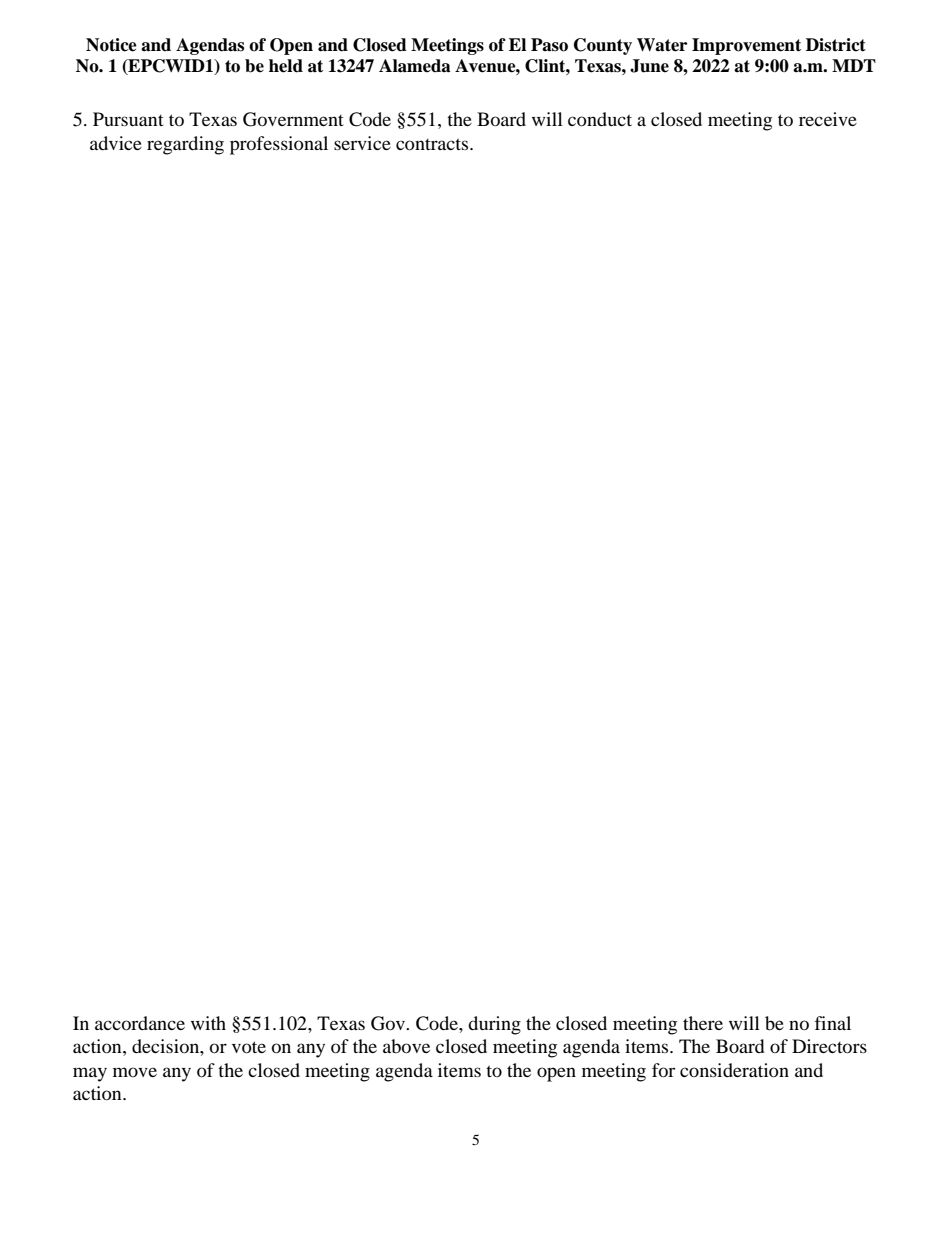 This image has height=1233, width=952. Describe the element at coordinates (746, 46) in the image. I see `Improvement` at that location.
